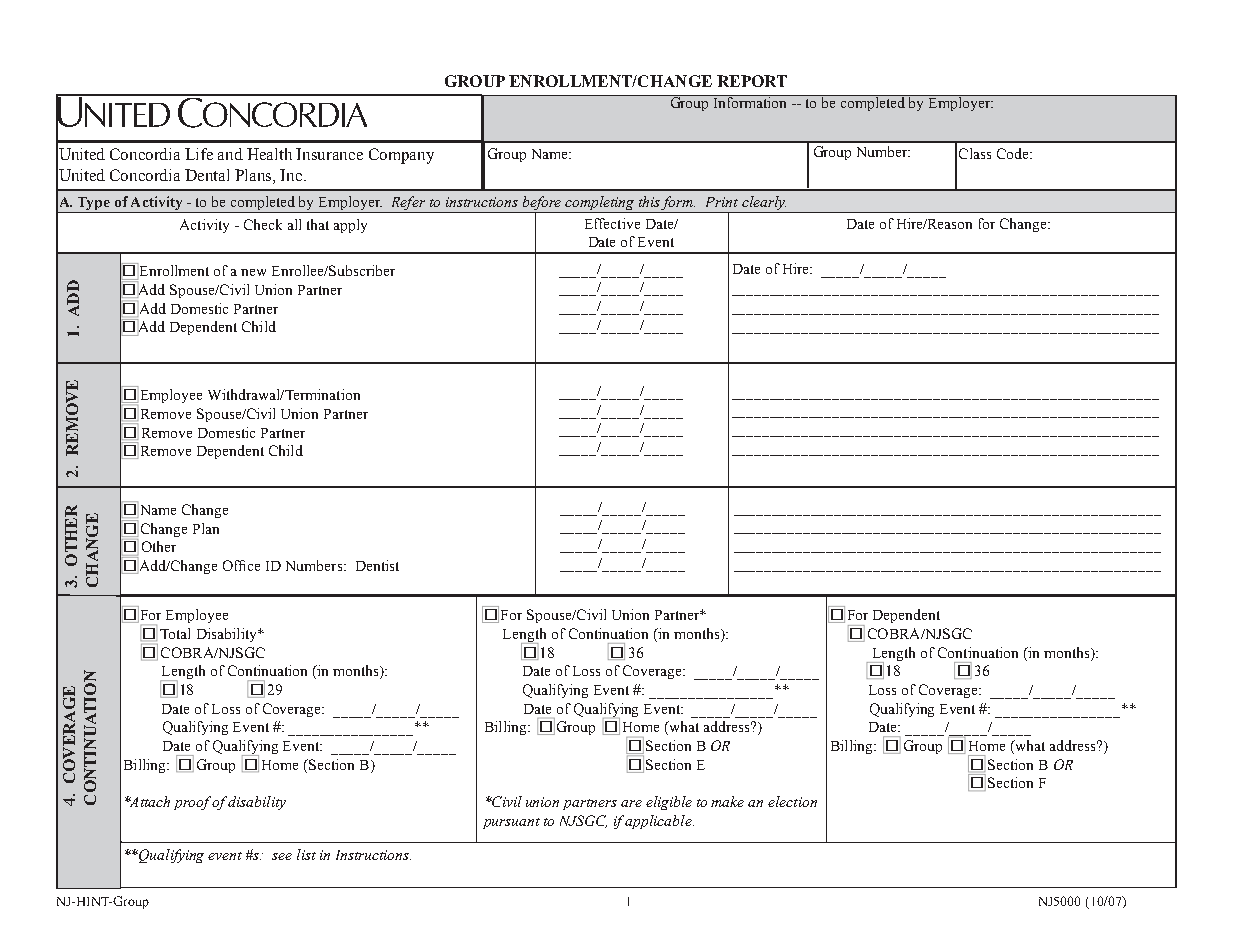 The width and height of the page is (1233, 952). I want to click on proof, so click(193, 803).
